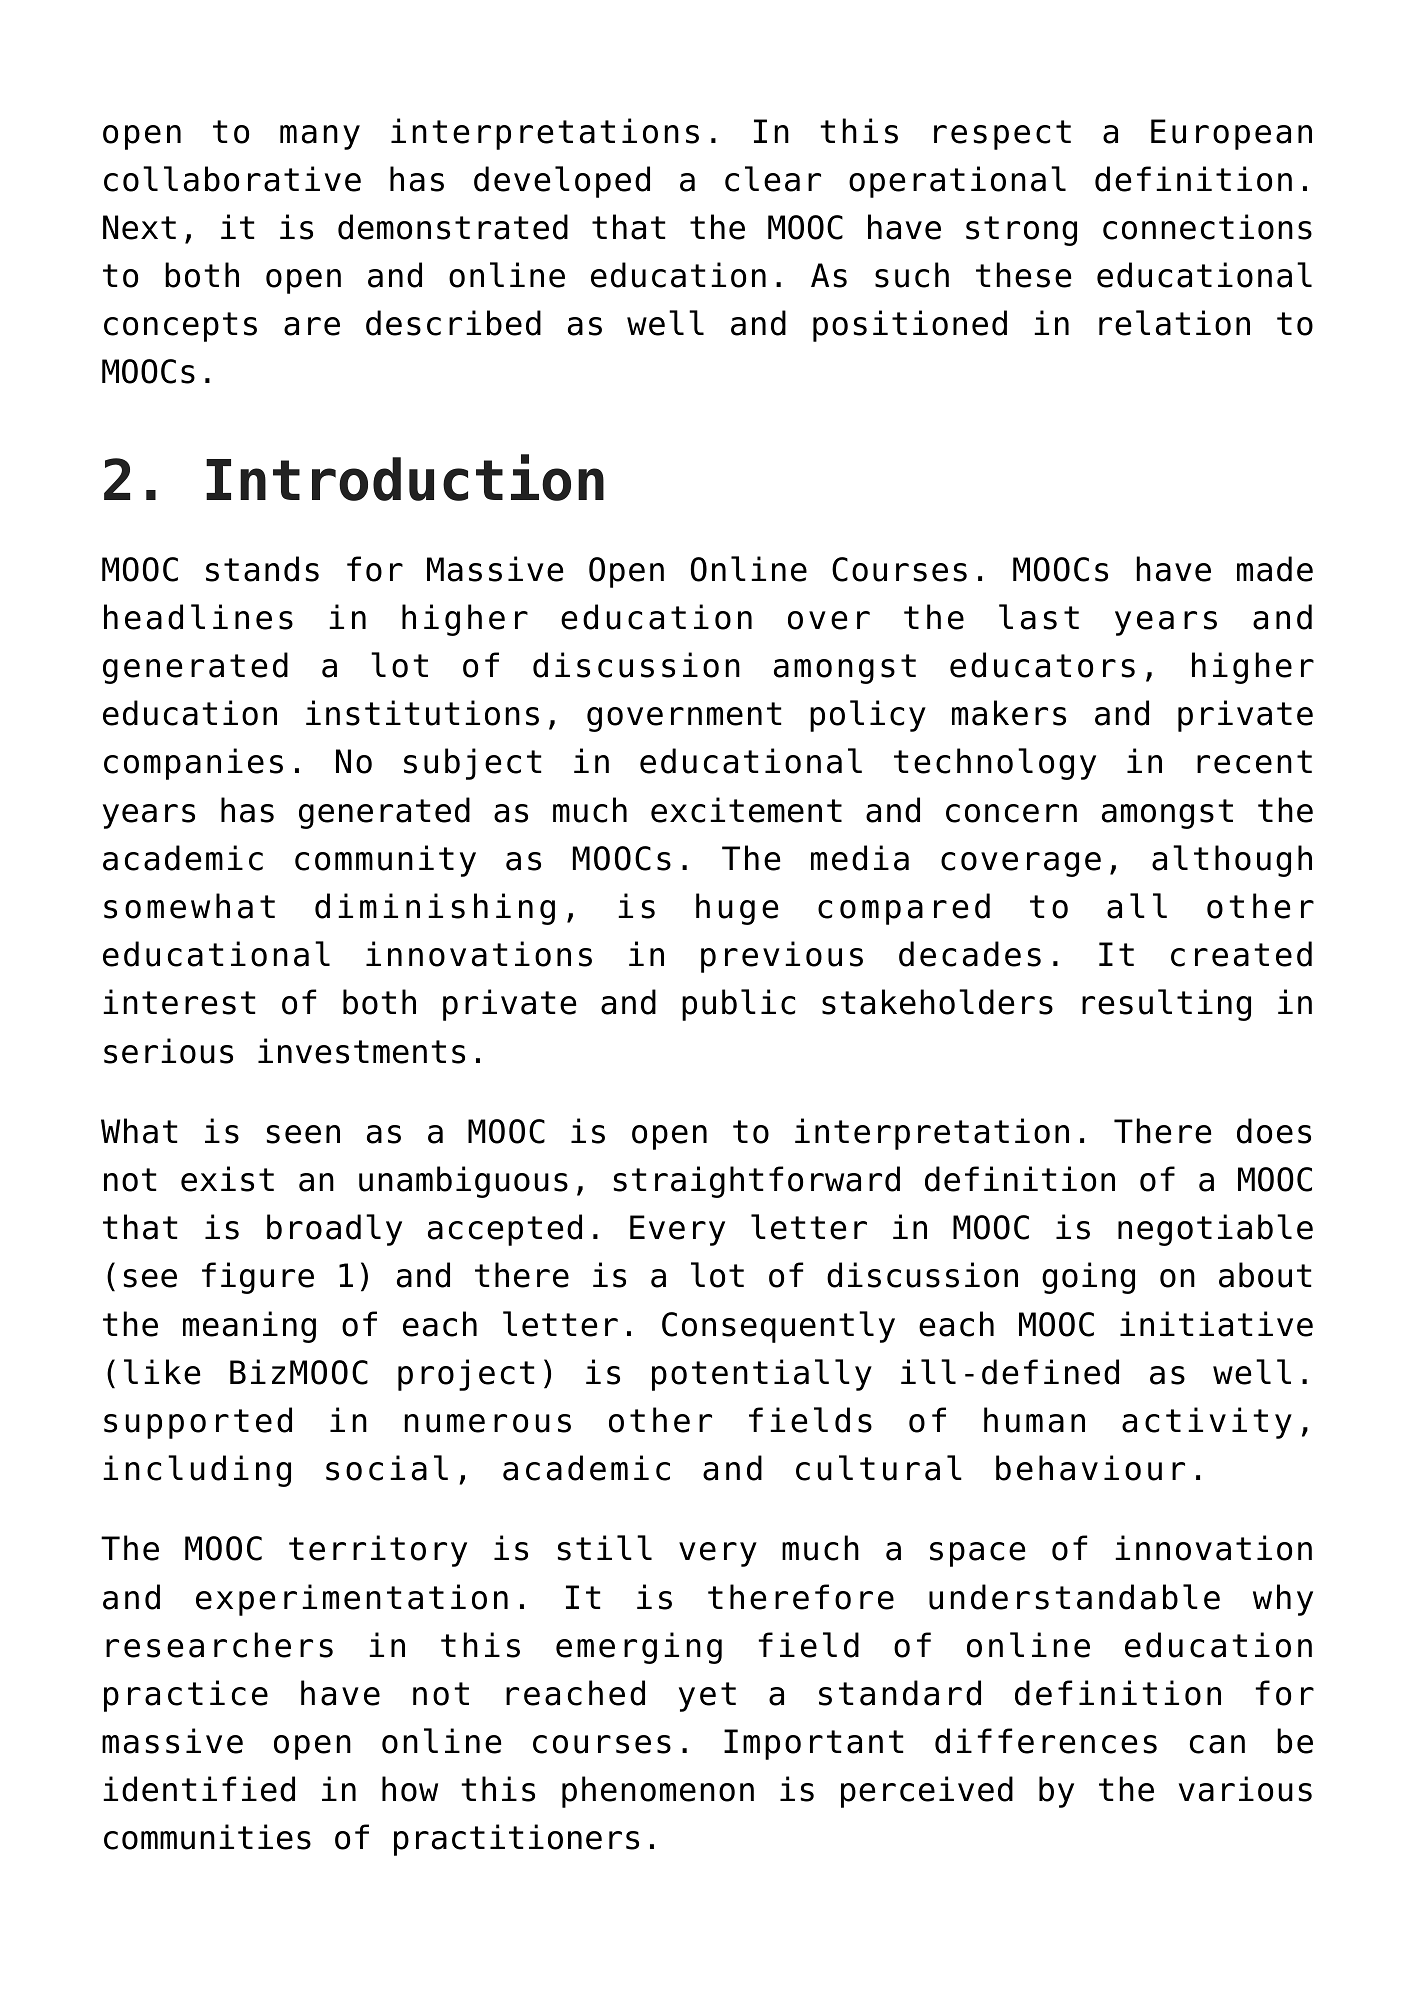  What do you see at coordinates (1274, 1131) in the screenshot?
I see `does` at bounding box center [1274, 1131].
